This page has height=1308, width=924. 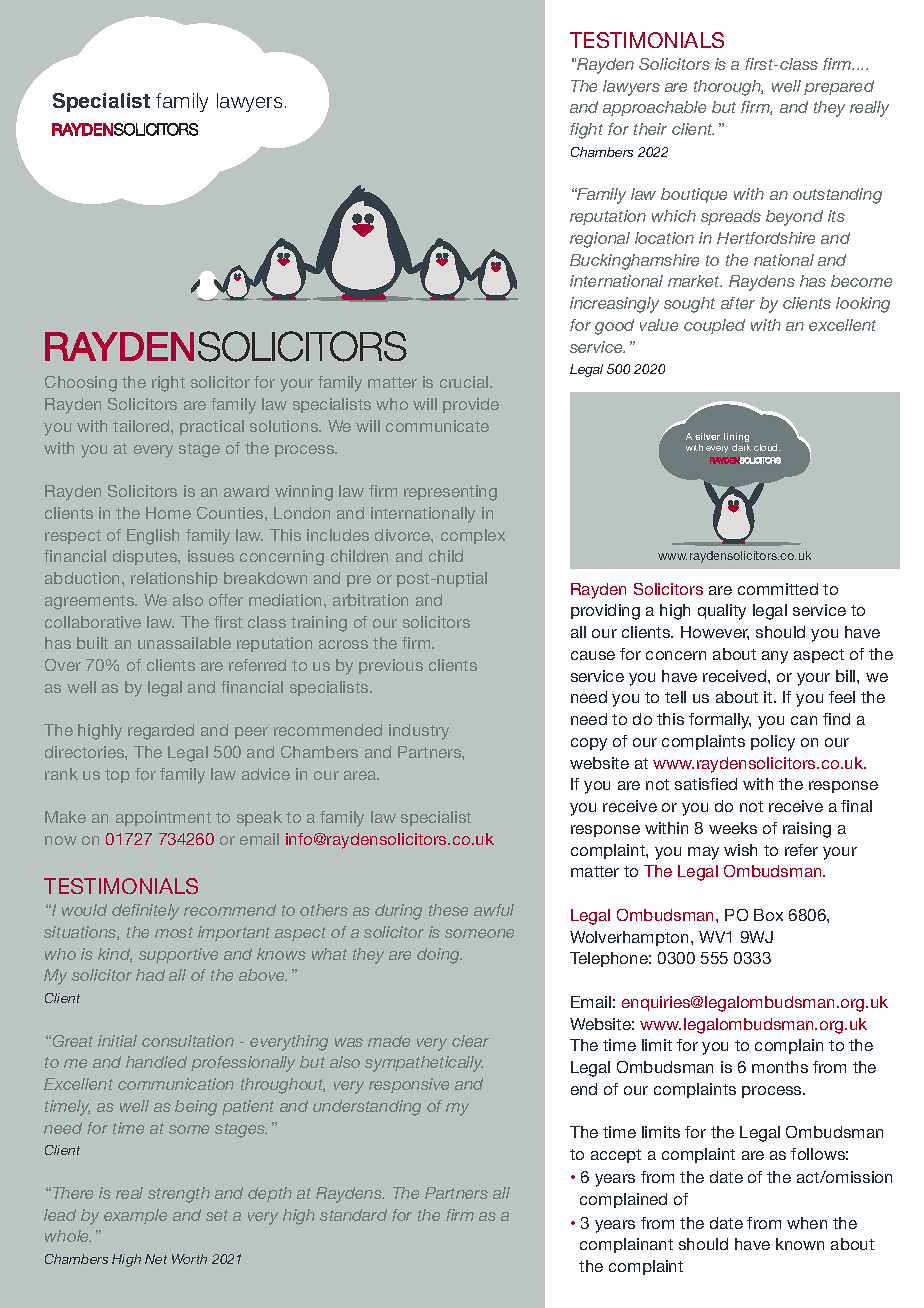 I want to click on prepared, so click(x=839, y=87).
